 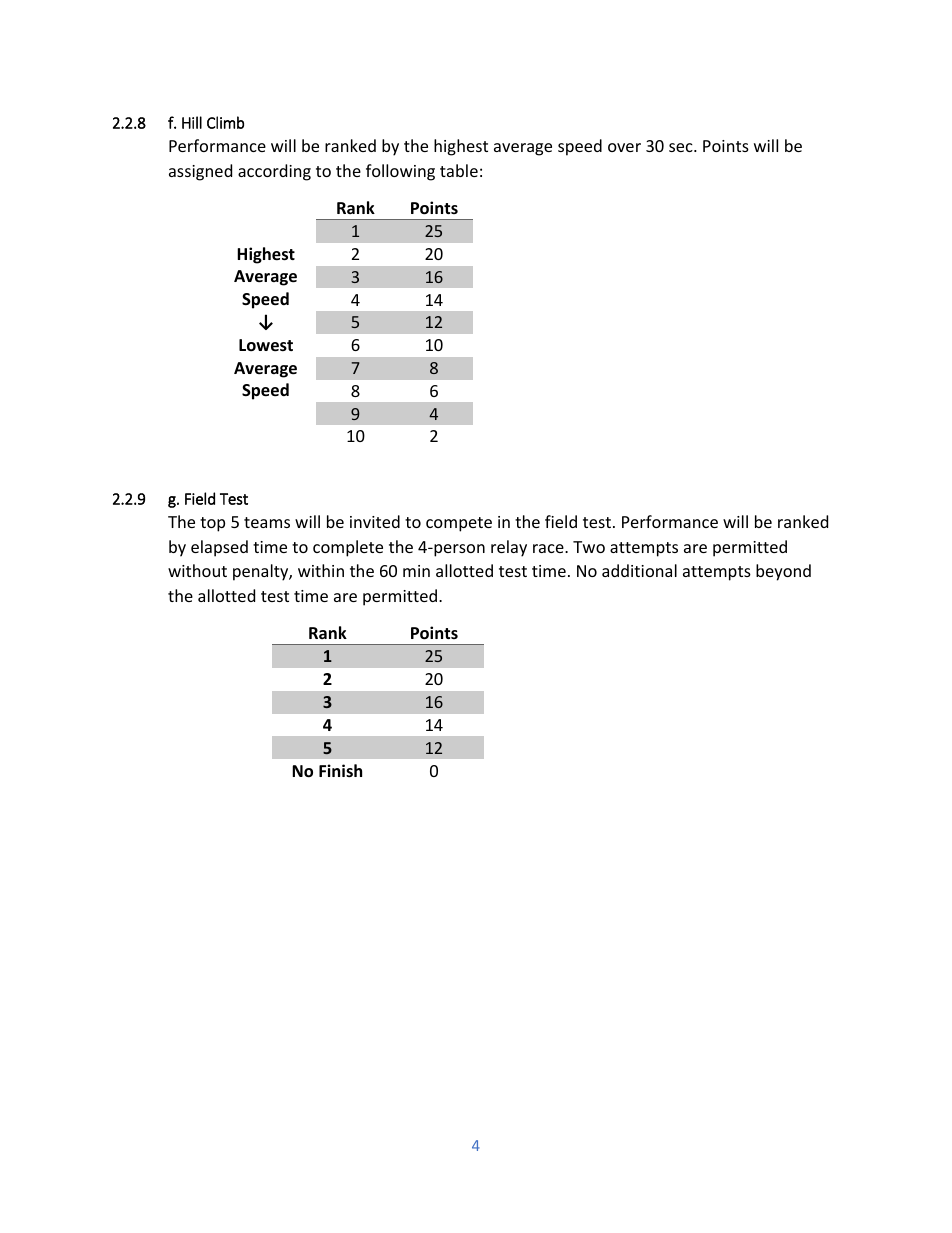 I want to click on relay, so click(x=509, y=548).
